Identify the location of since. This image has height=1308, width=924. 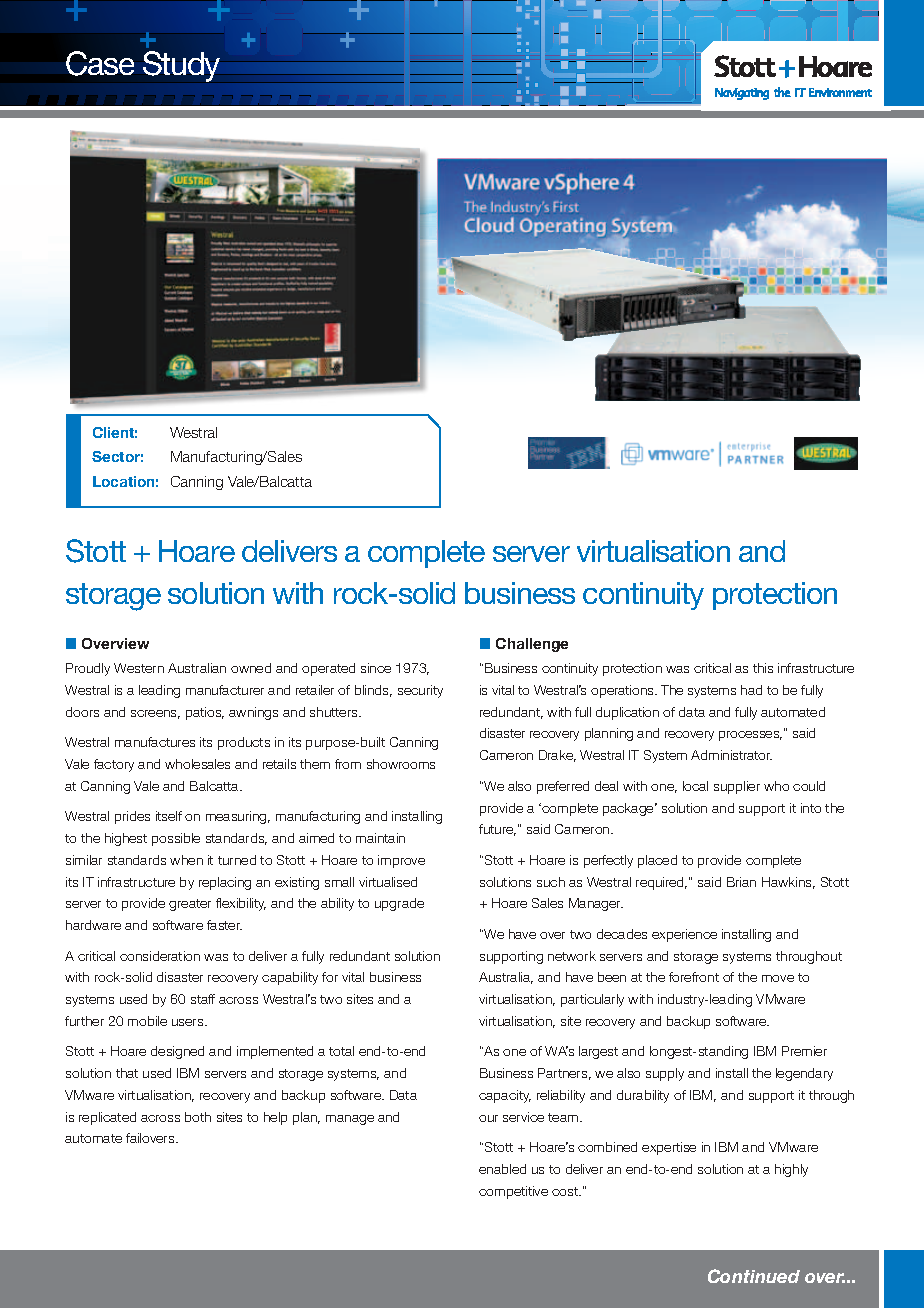
(376, 668).
